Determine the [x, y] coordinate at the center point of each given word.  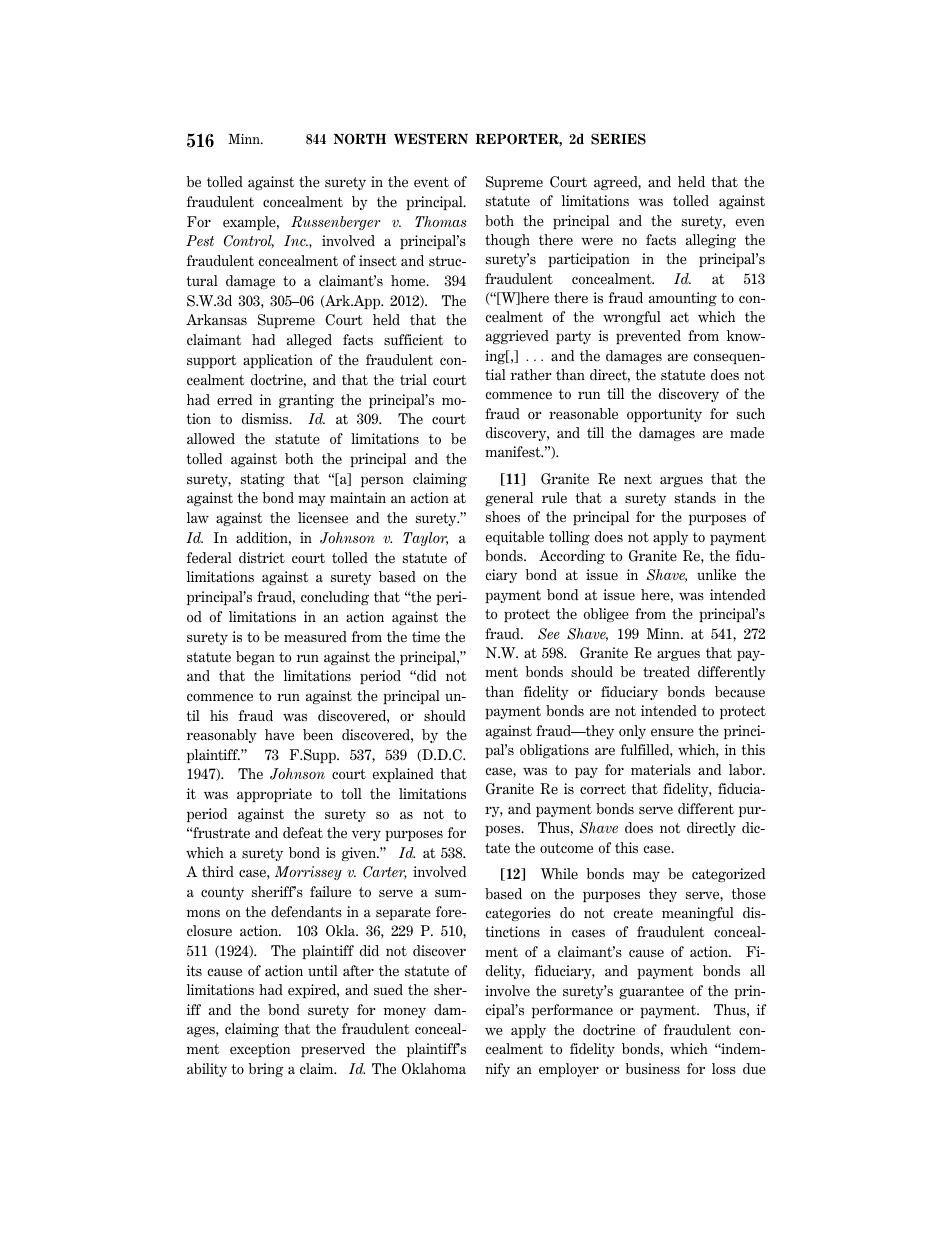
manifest [514, 452]
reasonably [222, 736]
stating [263, 480]
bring [266, 1070]
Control [249, 241]
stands [695, 497]
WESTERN [431, 139]
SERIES [618, 139]
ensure [672, 732]
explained [403, 775]
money [405, 1012]
